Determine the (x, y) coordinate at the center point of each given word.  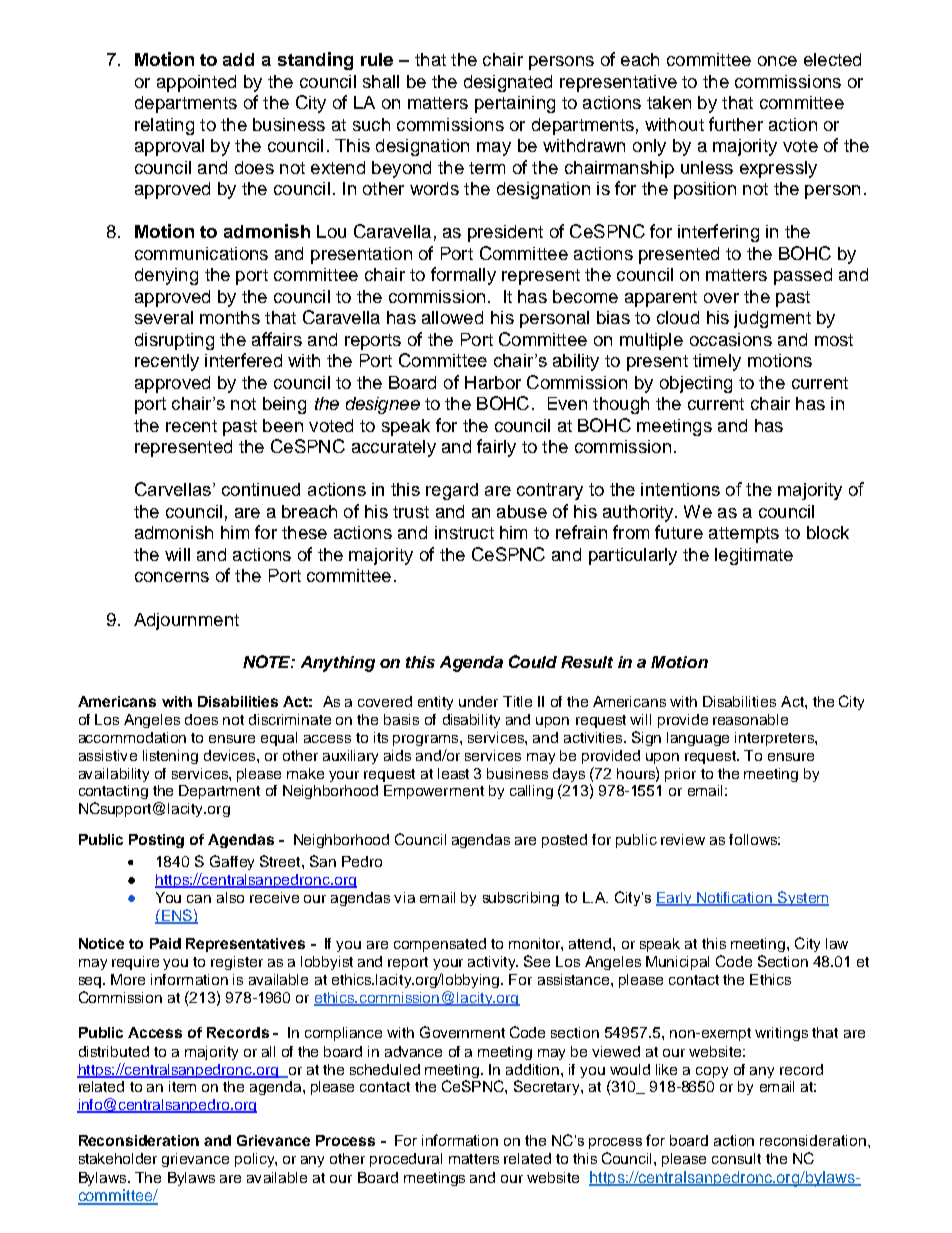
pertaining (515, 104)
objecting (696, 384)
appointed (196, 83)
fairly (496, 448)
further (736, 124)
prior (680, 775)
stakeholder (118, 1158)
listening (170, 757)
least (453, 773)
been (283, 425)
